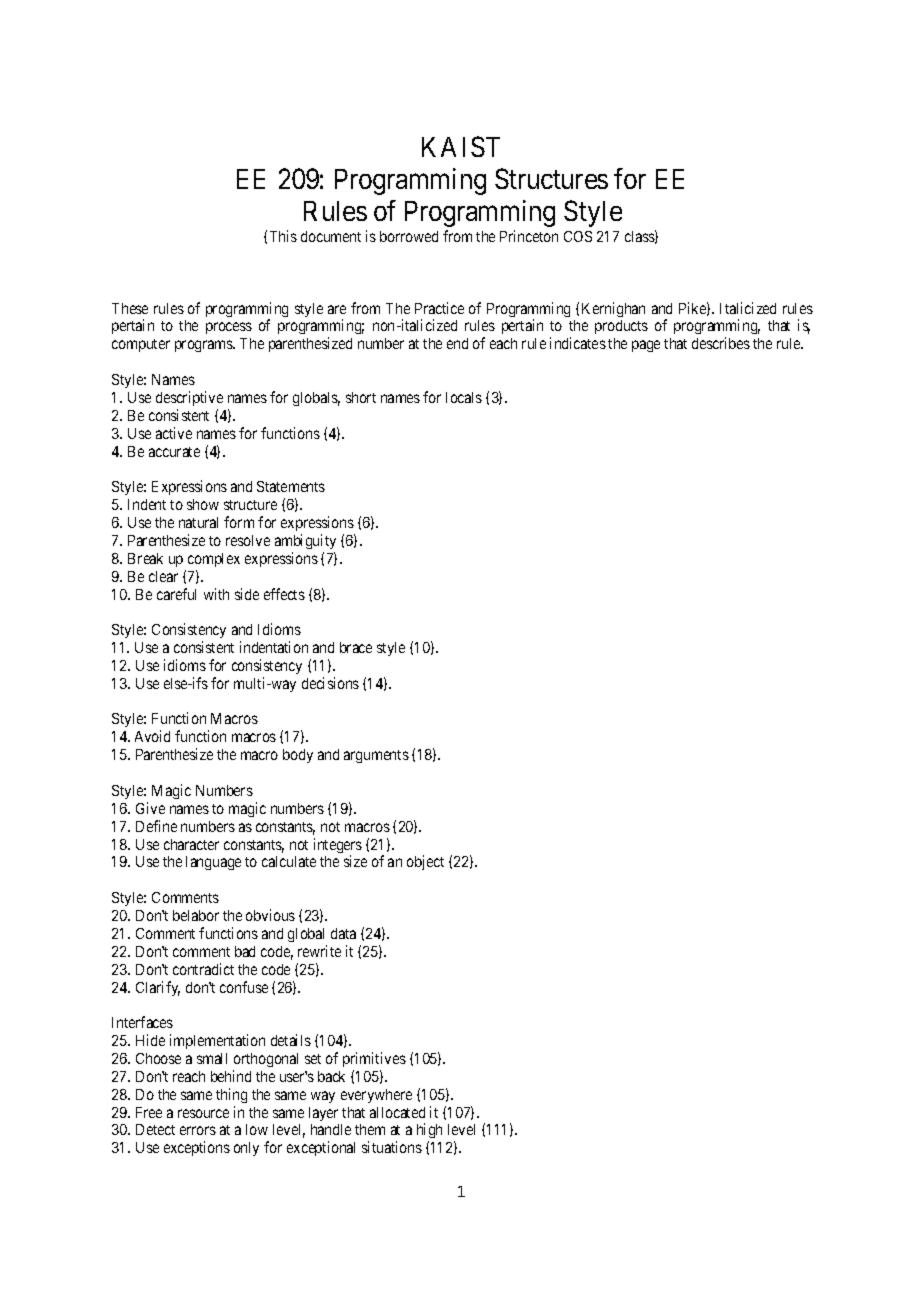 Image resolution: width=924 pixels, height=1308 pixels. Describe the element at coordinates (376, 756) in the screenshot. I see `arguments` at that location.
